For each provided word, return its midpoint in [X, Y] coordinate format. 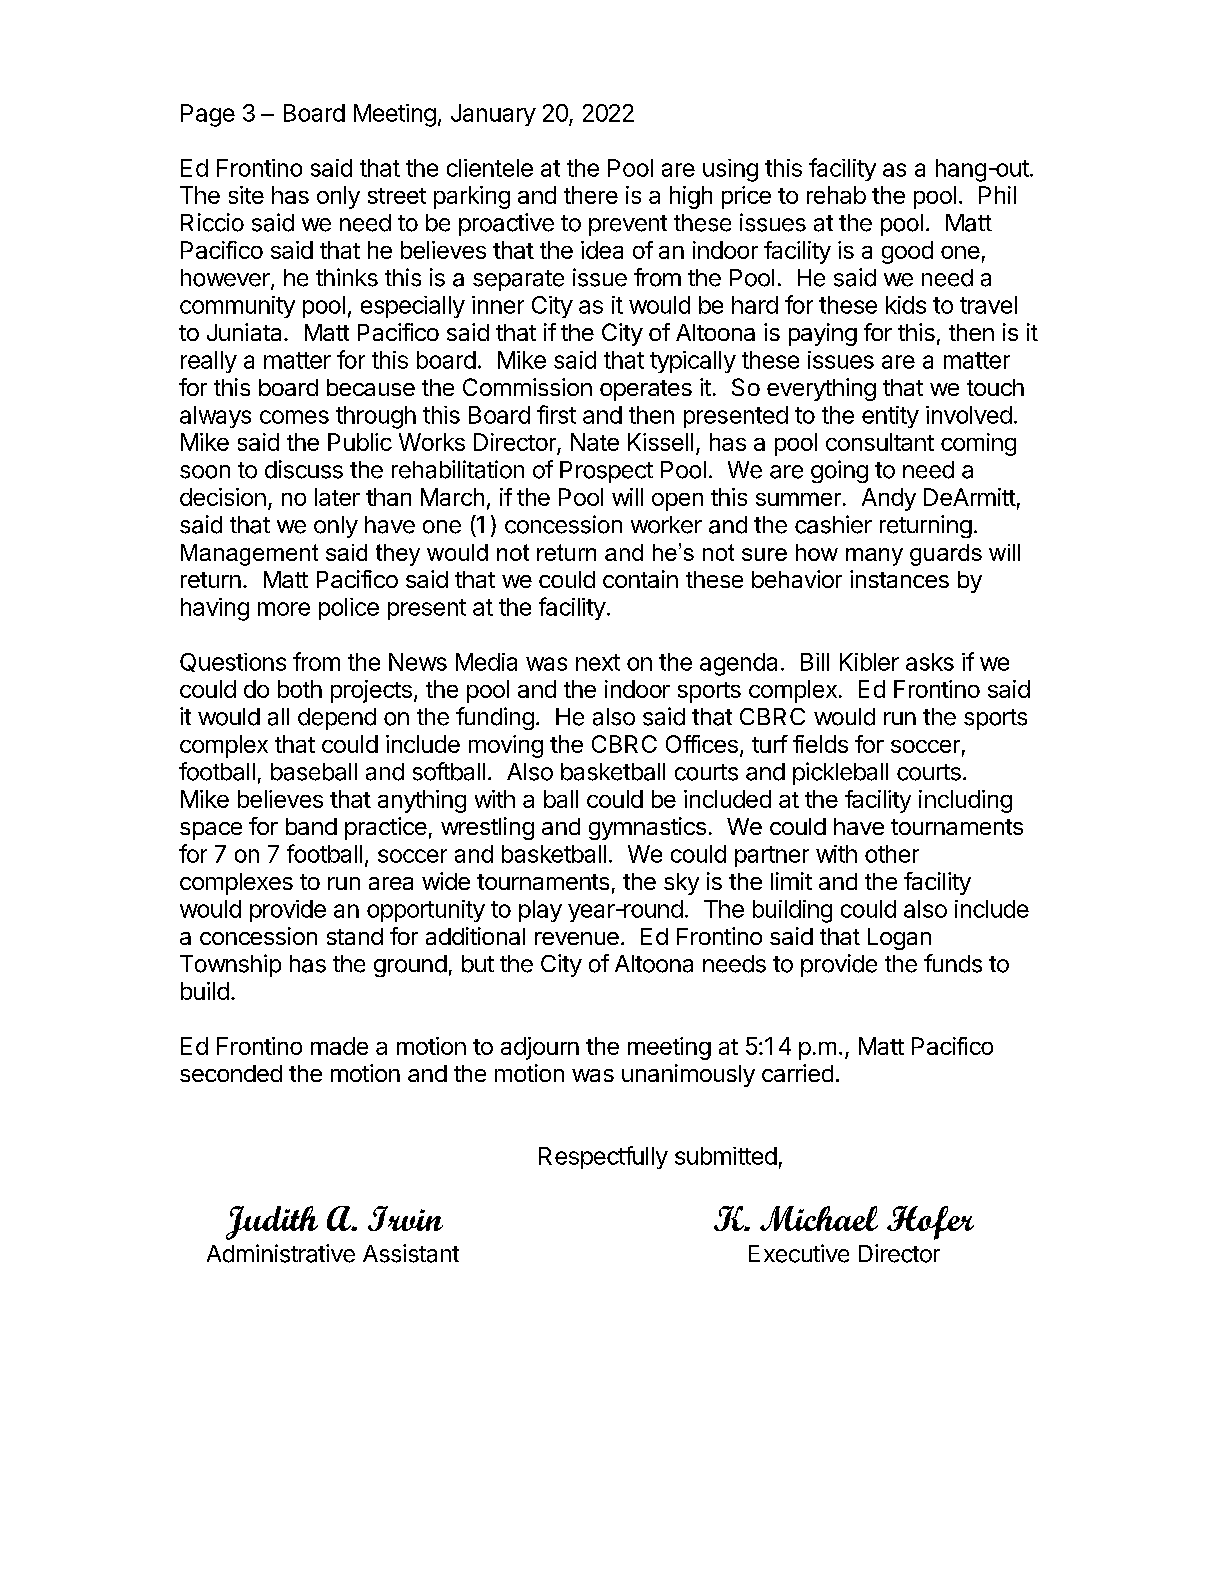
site [246, 195]
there [591, 195]
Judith [272, 1223]
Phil [997, 195]
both [300, 689]
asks [930, 662]
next [598, 662]
